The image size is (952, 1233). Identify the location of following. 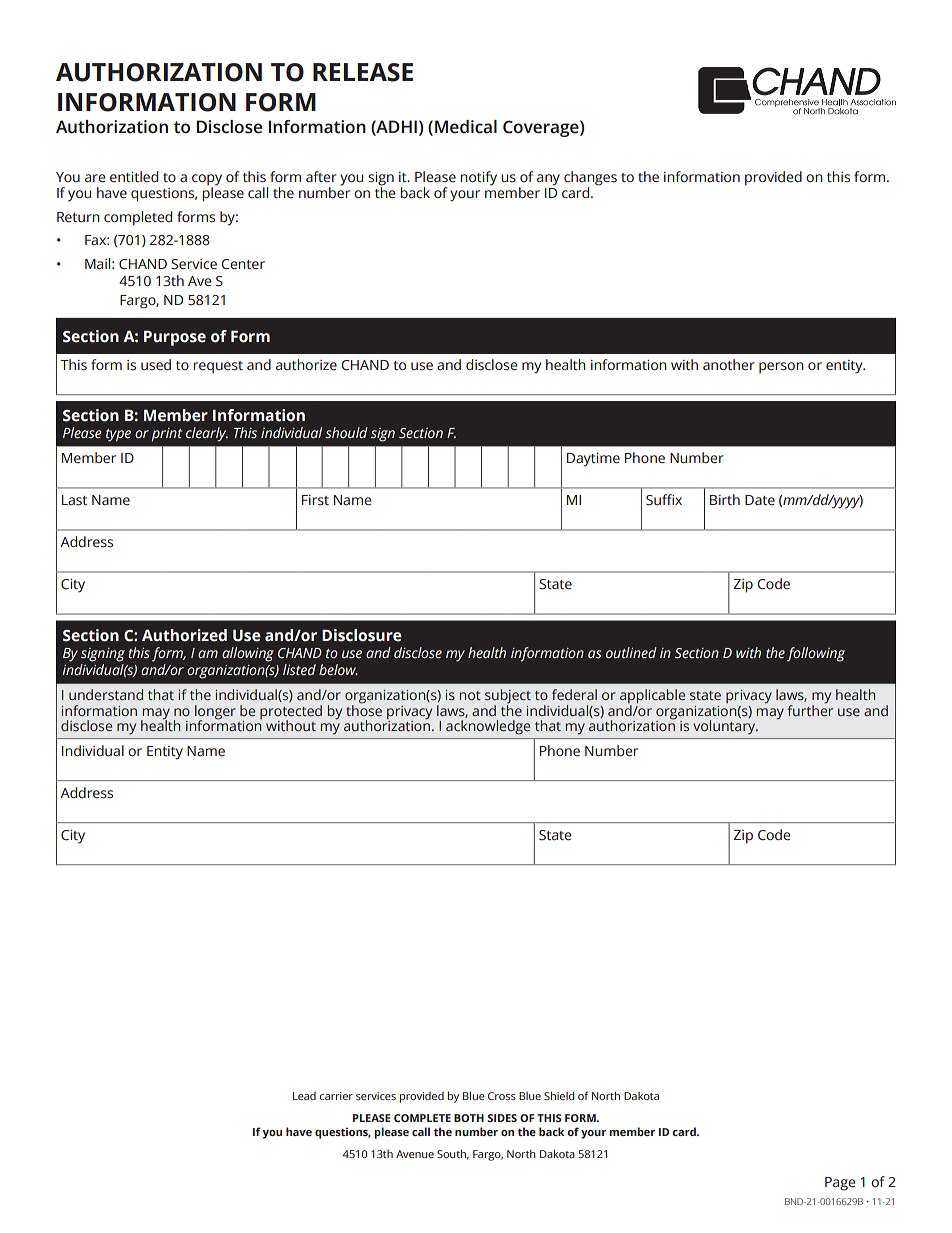
(816, 654).
